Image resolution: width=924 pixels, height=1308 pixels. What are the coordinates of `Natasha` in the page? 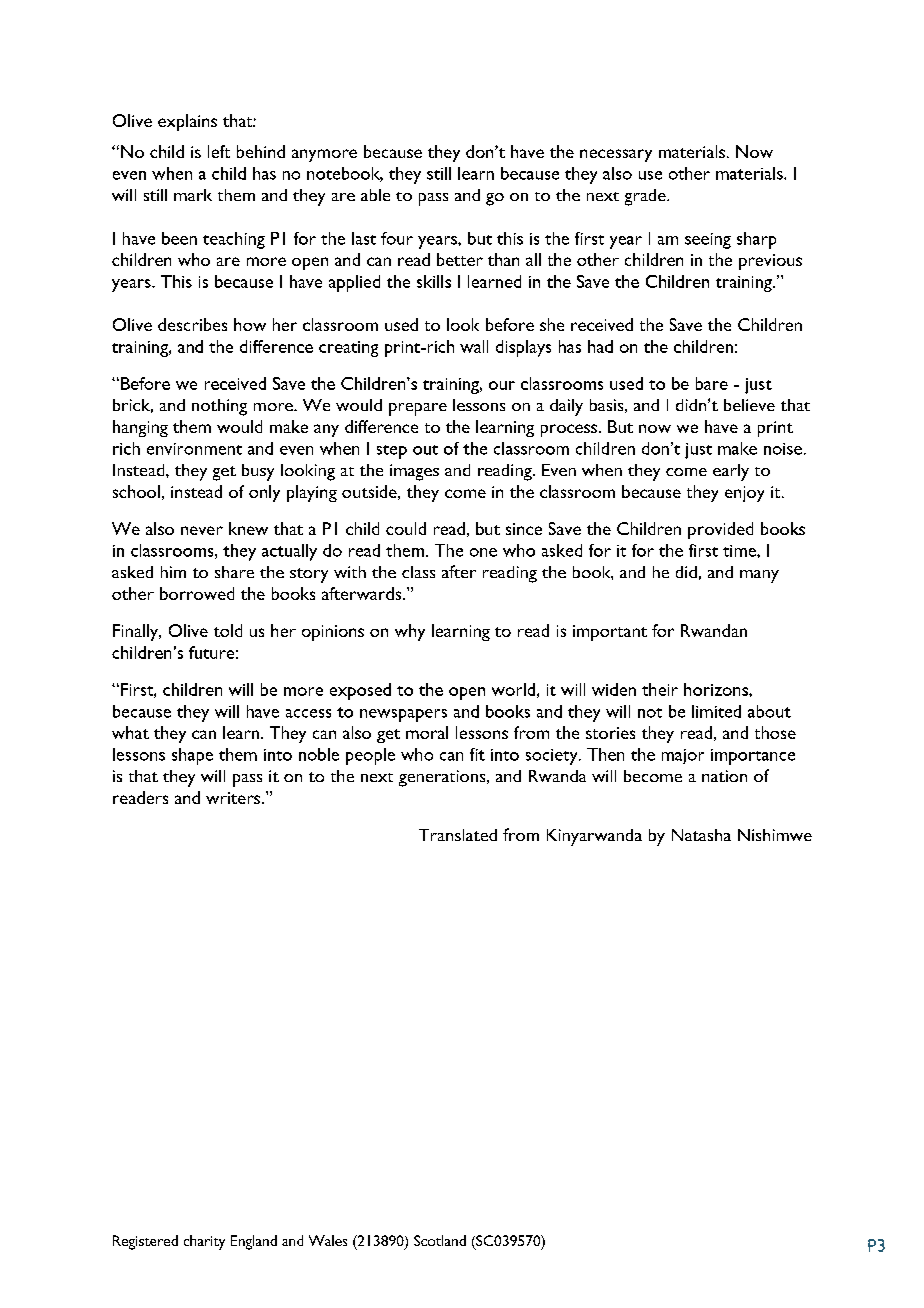 It's located at (701, 835).
